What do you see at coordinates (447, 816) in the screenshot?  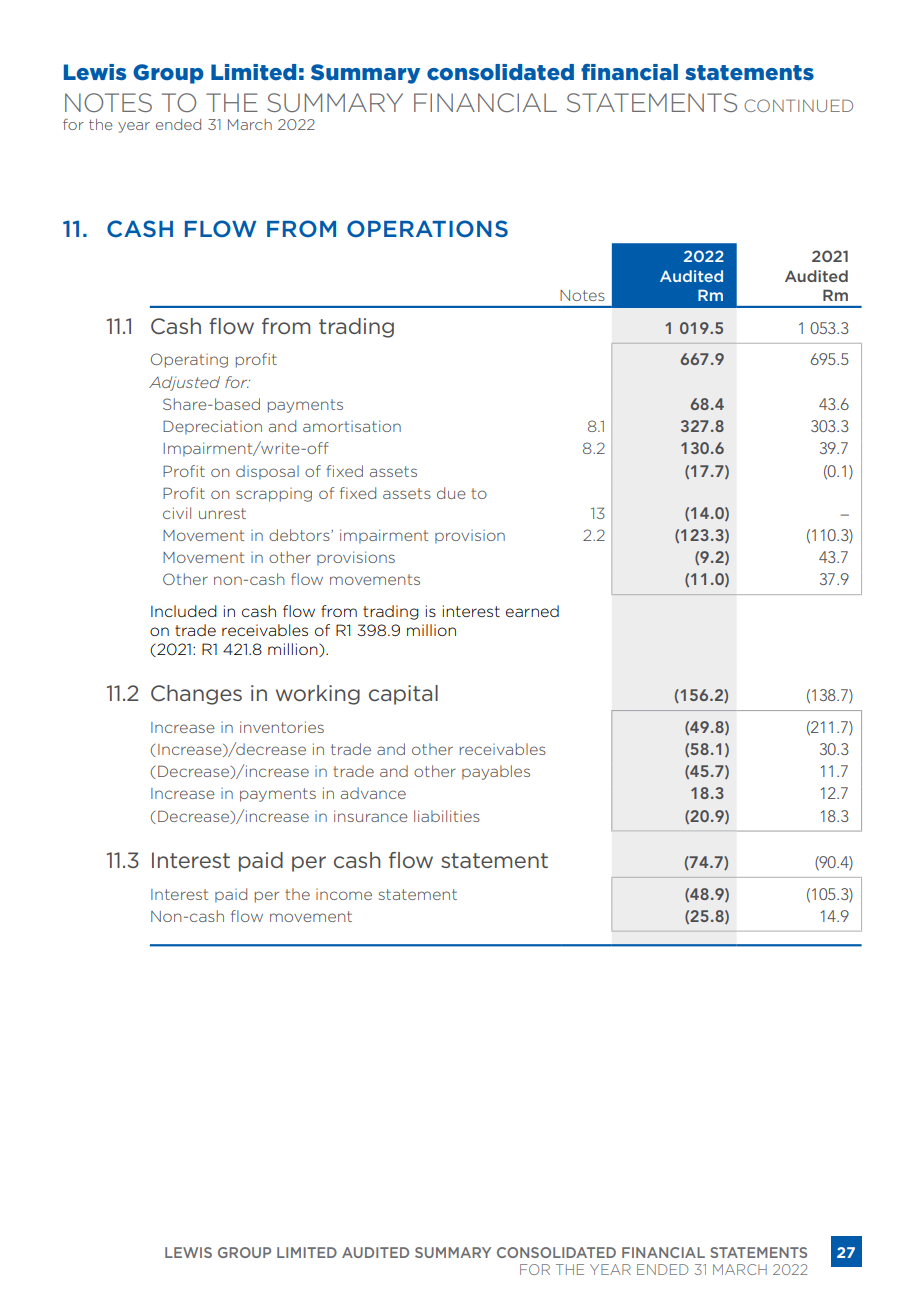 I see `liabilities` at bounding box center [447, 816].
